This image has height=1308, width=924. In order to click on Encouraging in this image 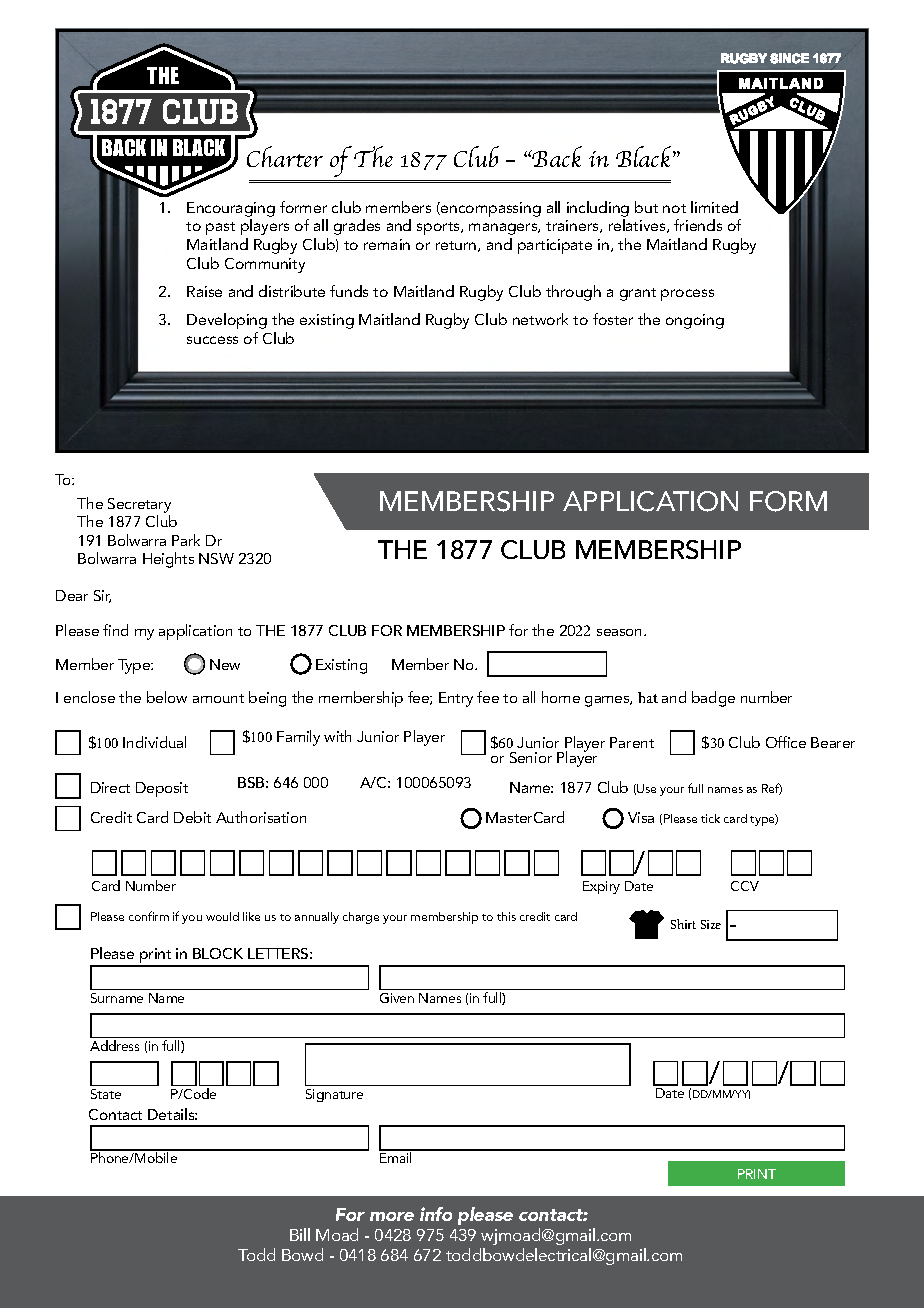, I will do `click(231, 209)`.
